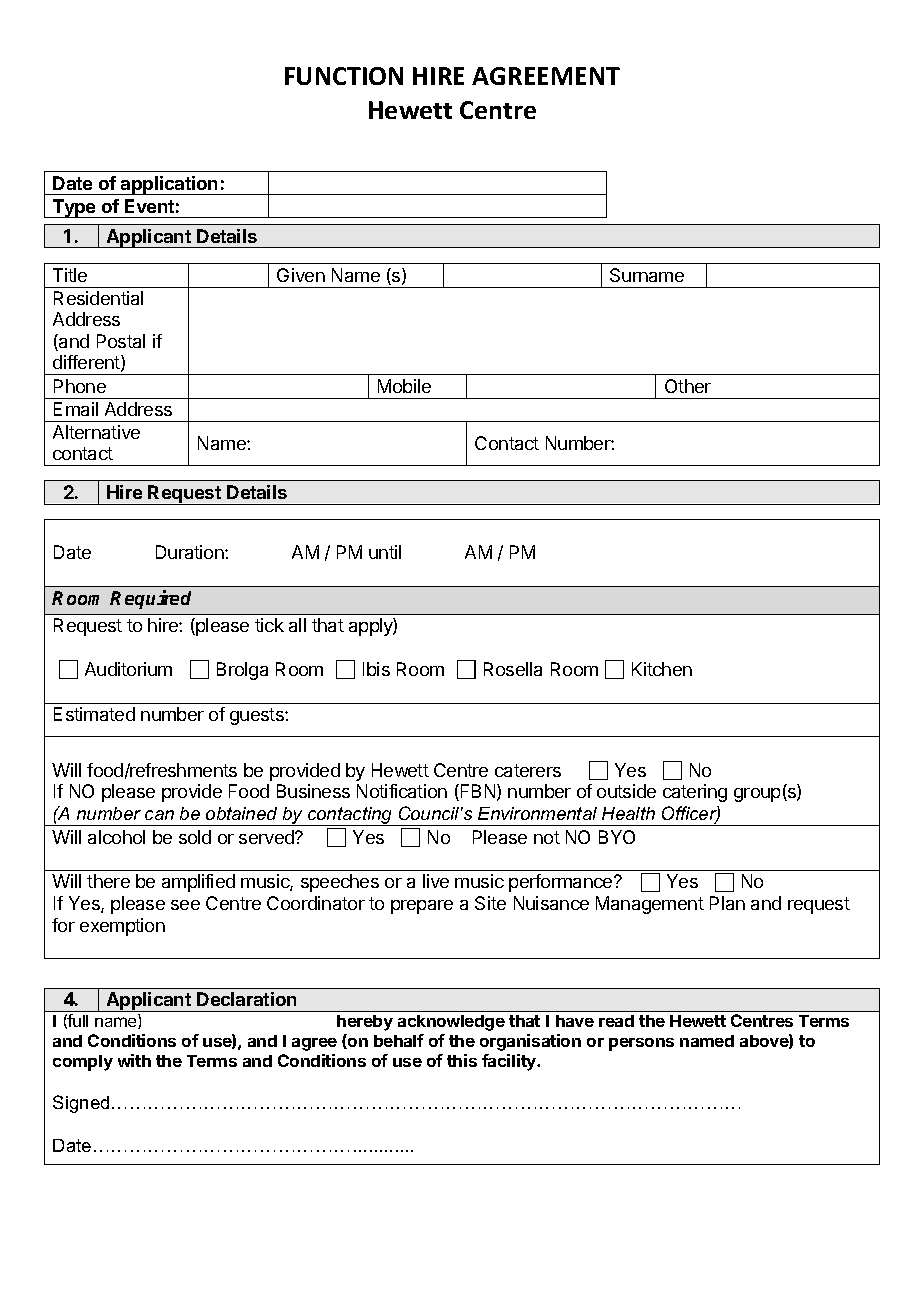  Describe the element at coordinates (399, 1040) in the image. I see `behalf` at that location.
